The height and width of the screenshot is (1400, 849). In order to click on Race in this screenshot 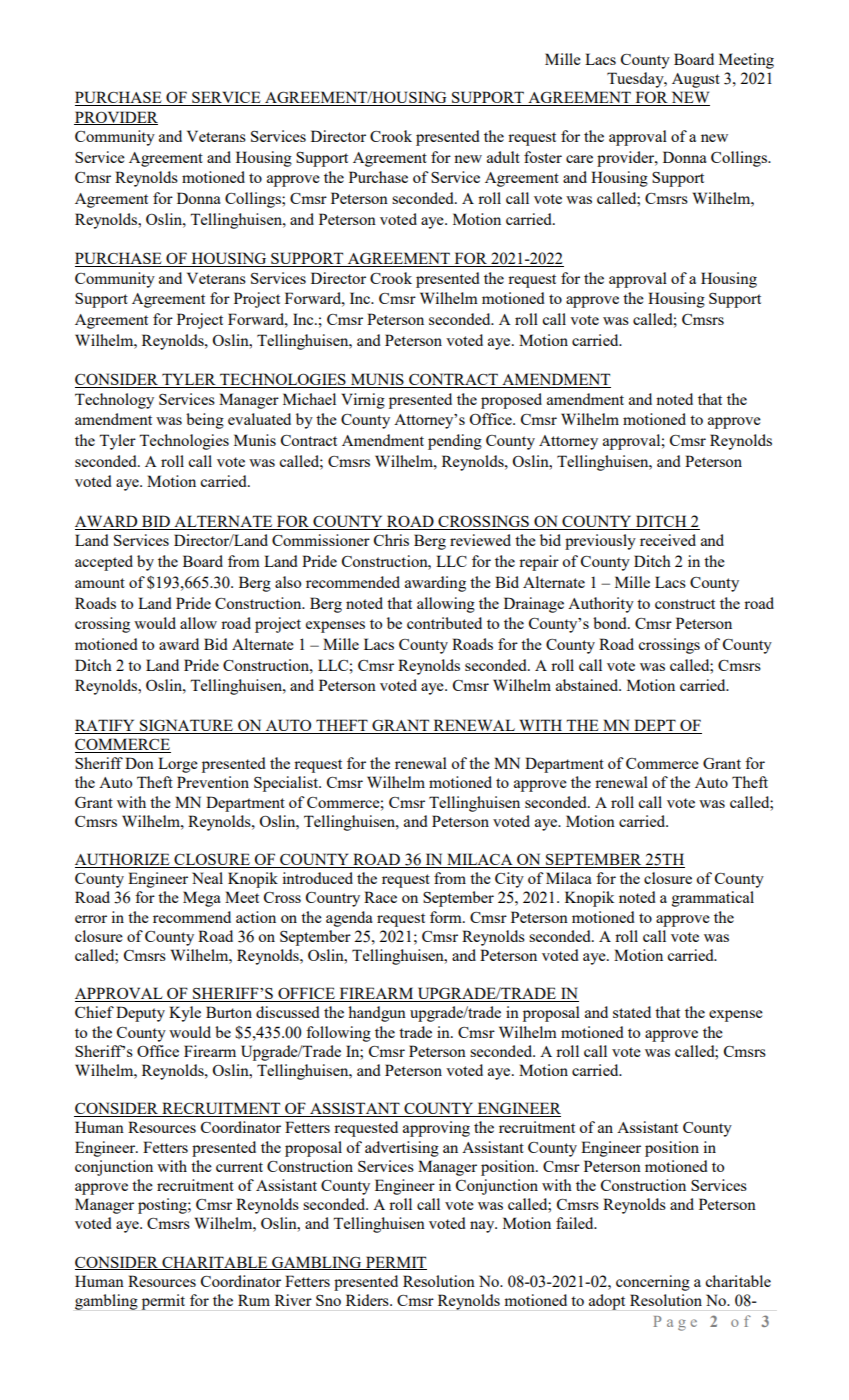, I will do `click(380, 897)`.
